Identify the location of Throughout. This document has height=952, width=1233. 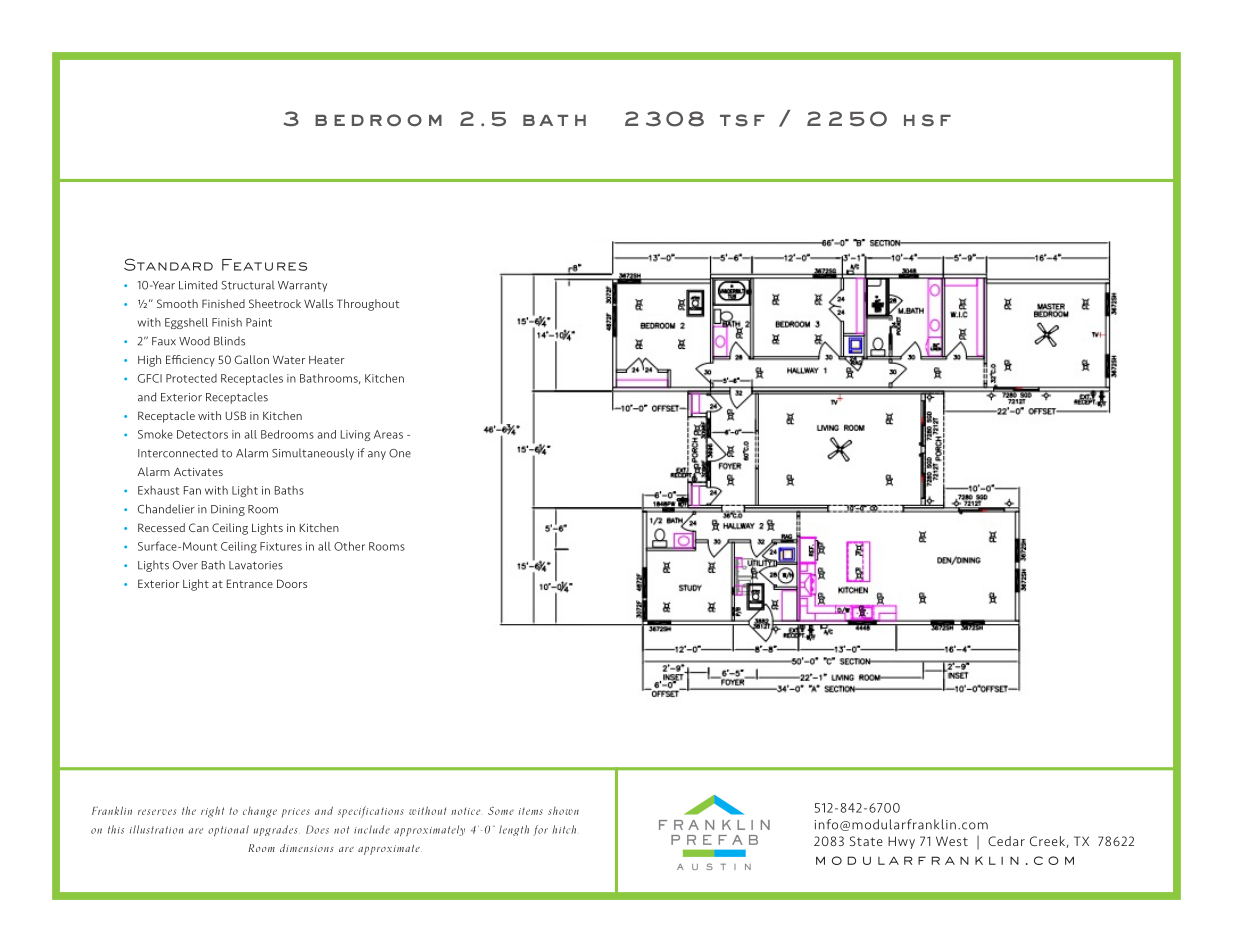
(368, 305).
